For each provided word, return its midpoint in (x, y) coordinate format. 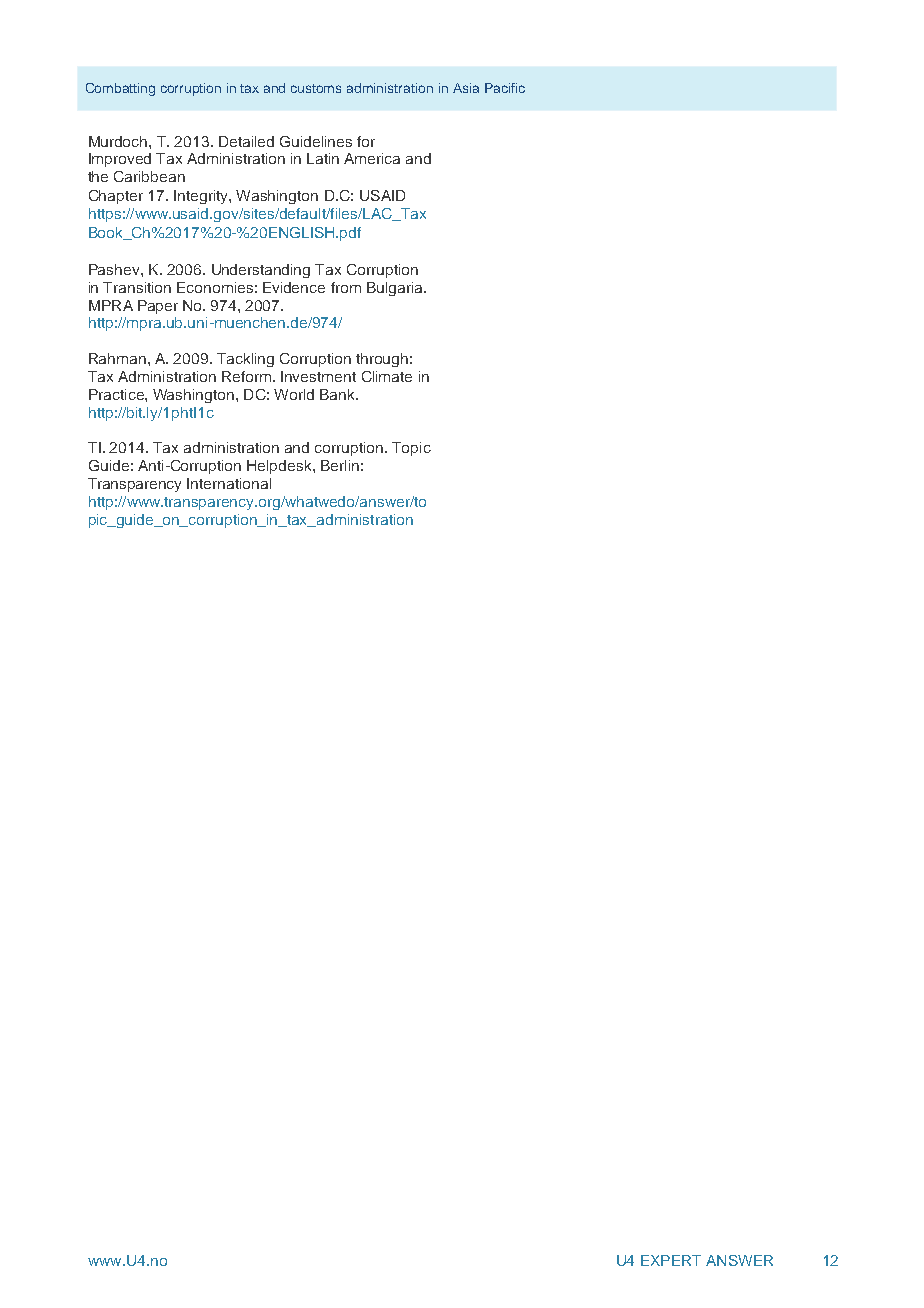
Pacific (505, 88)
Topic (411, 449)
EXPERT (671, 1260)
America (372, 158)
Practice (117, 394)
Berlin (340, 465)
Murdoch (119, 141)
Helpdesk (280, 467)
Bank (338, 394)
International (229, 483)
